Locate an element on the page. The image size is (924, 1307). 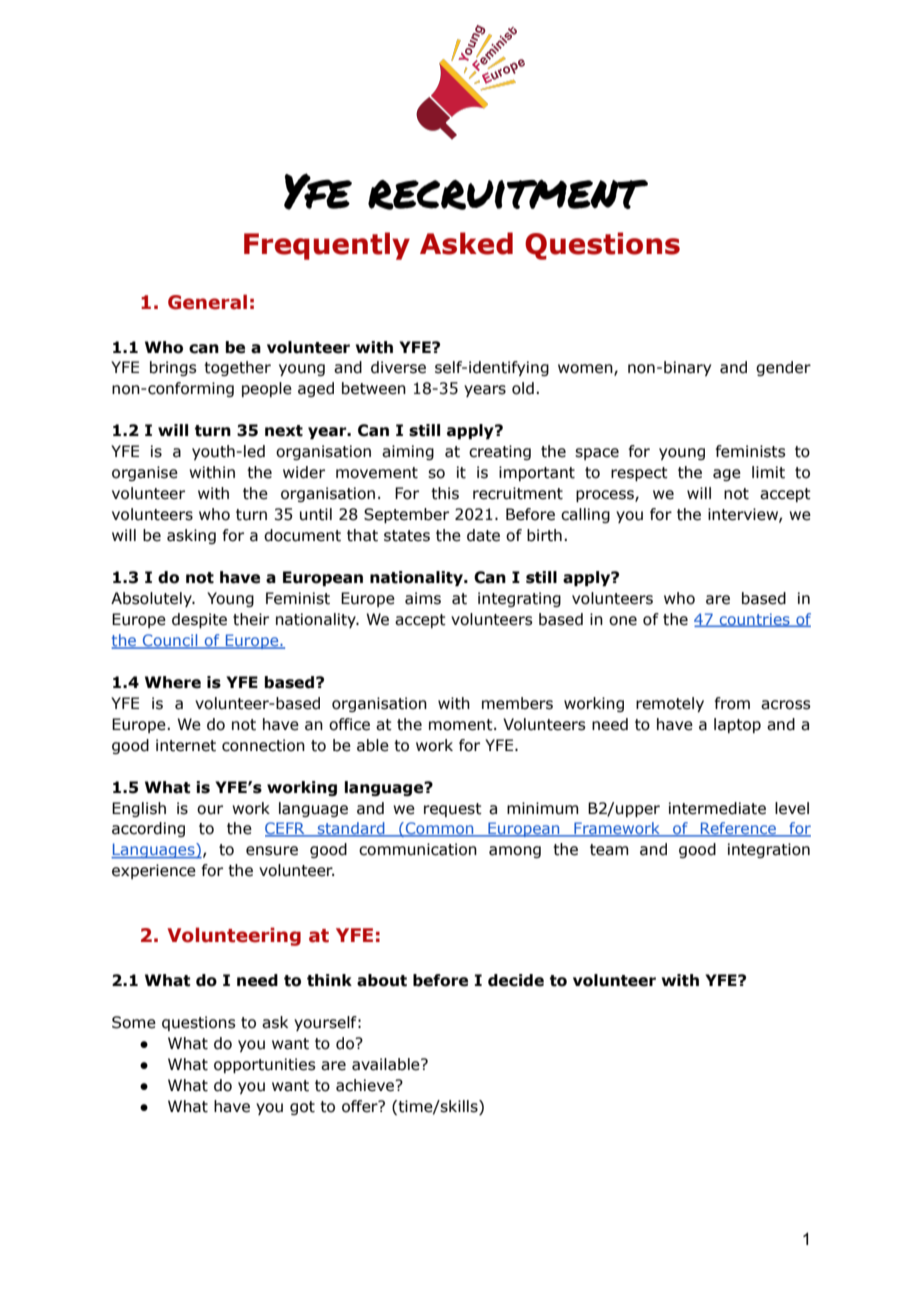
limit is located at coordinates (768, 472).
